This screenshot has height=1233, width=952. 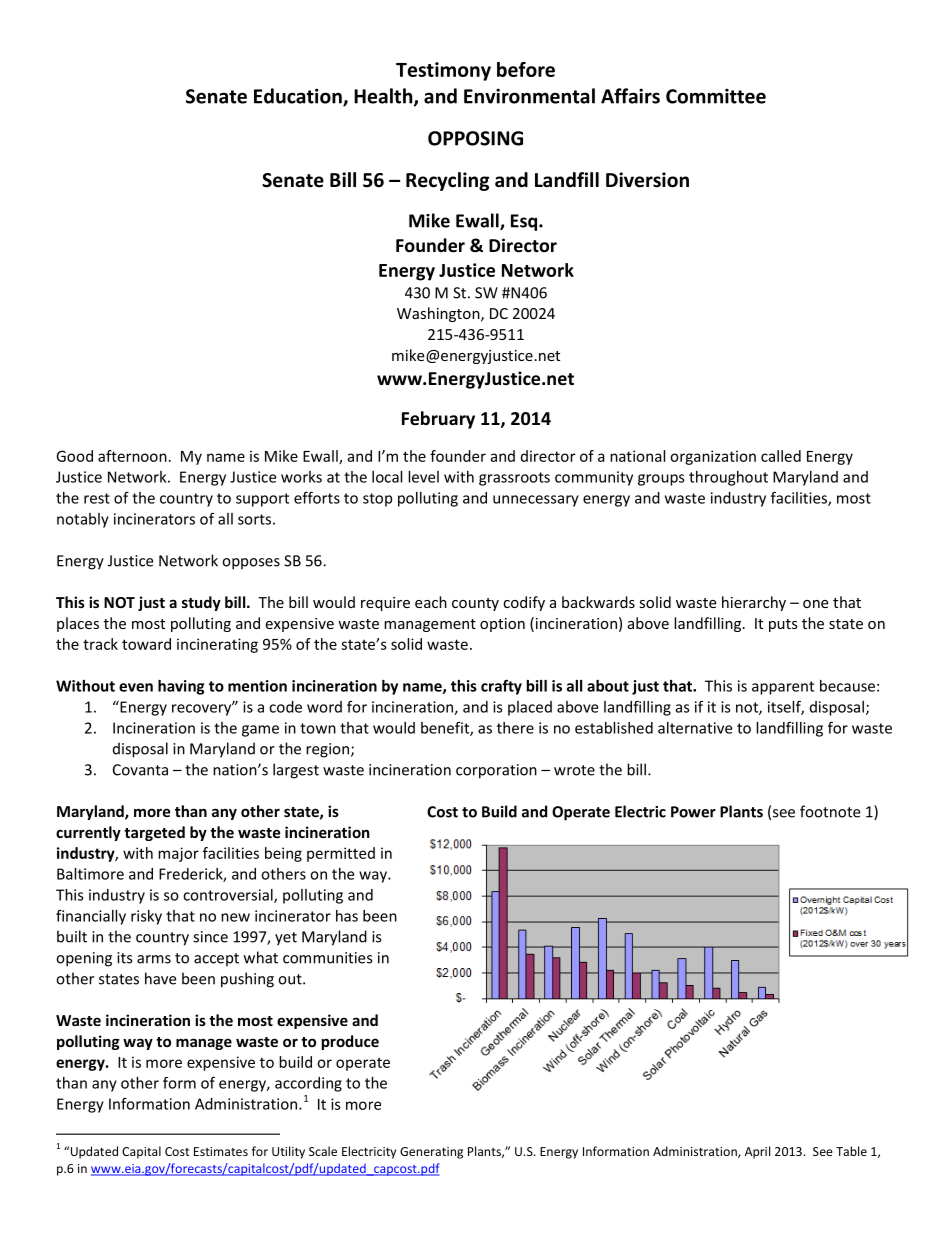 What do you see at coordinates (201, 603) in the screenshot?
I see `study` at bounding box center [201, 603].
